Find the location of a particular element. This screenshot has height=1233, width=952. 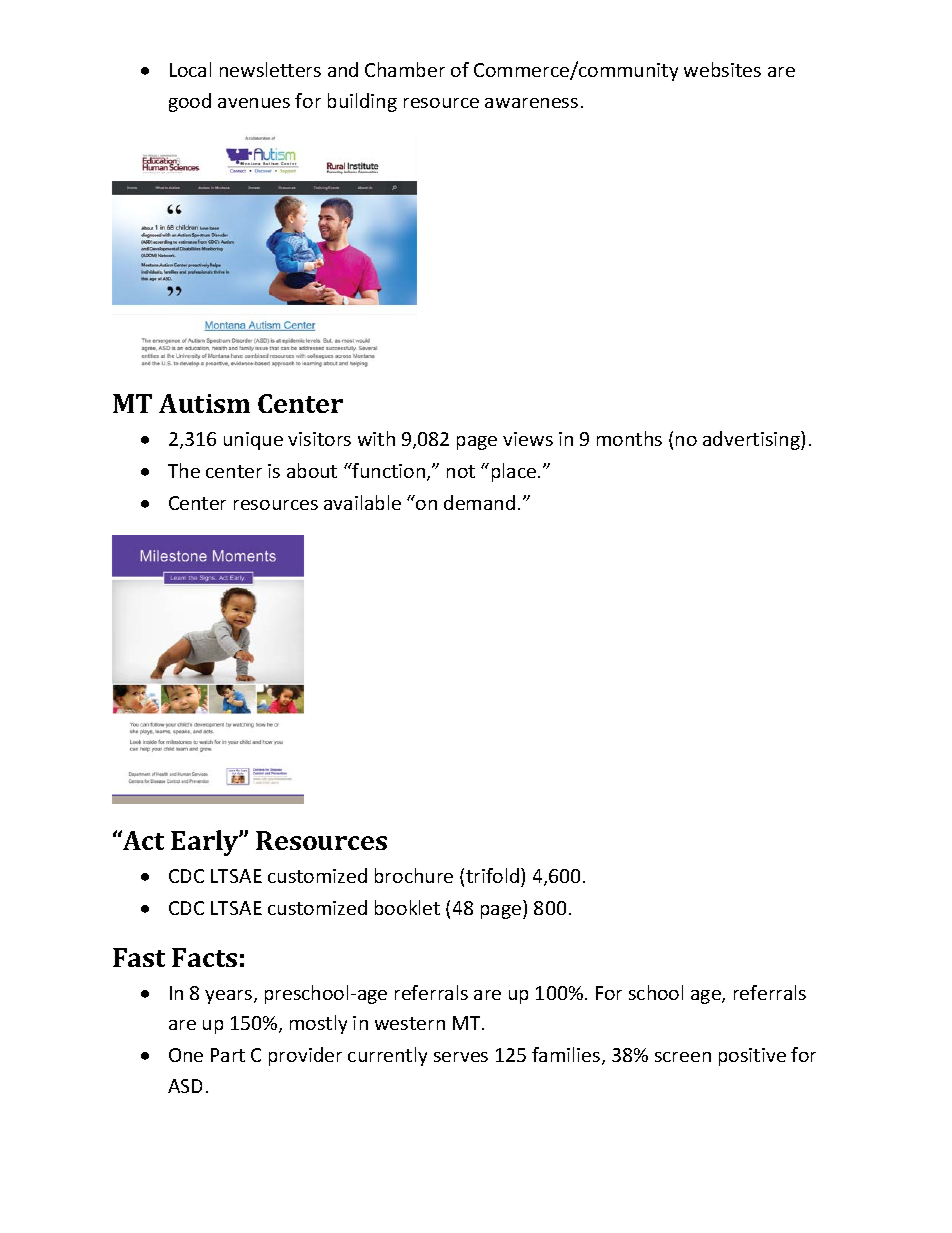

months is located at coordinates (629, 438).
